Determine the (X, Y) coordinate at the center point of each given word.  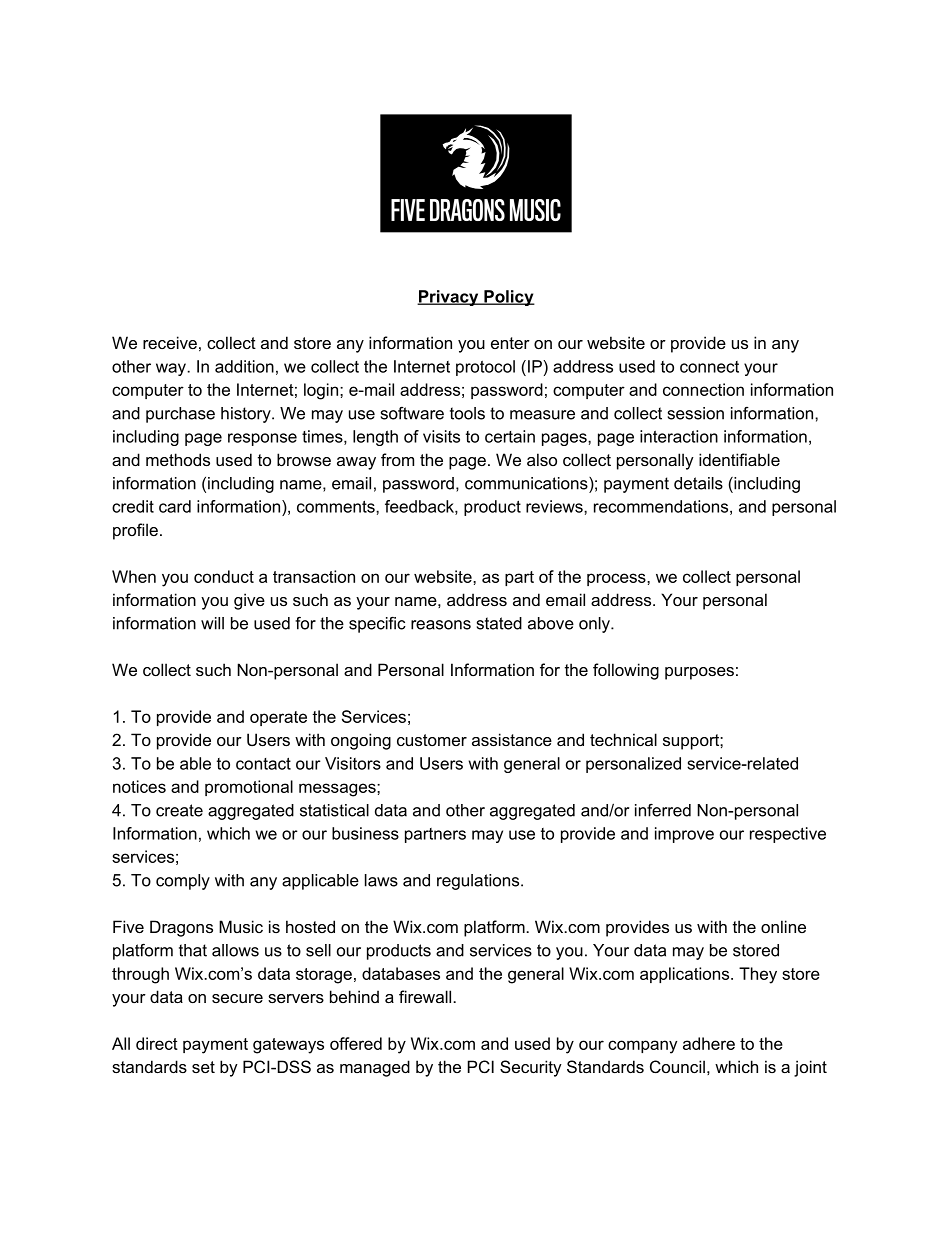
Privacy (449, 298)
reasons (441, 625)
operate (278, 718)
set (203, 1067)
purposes (699, 673)
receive (170, 342)
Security (531, 1068)
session (696, 413)
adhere (709, 1043)
